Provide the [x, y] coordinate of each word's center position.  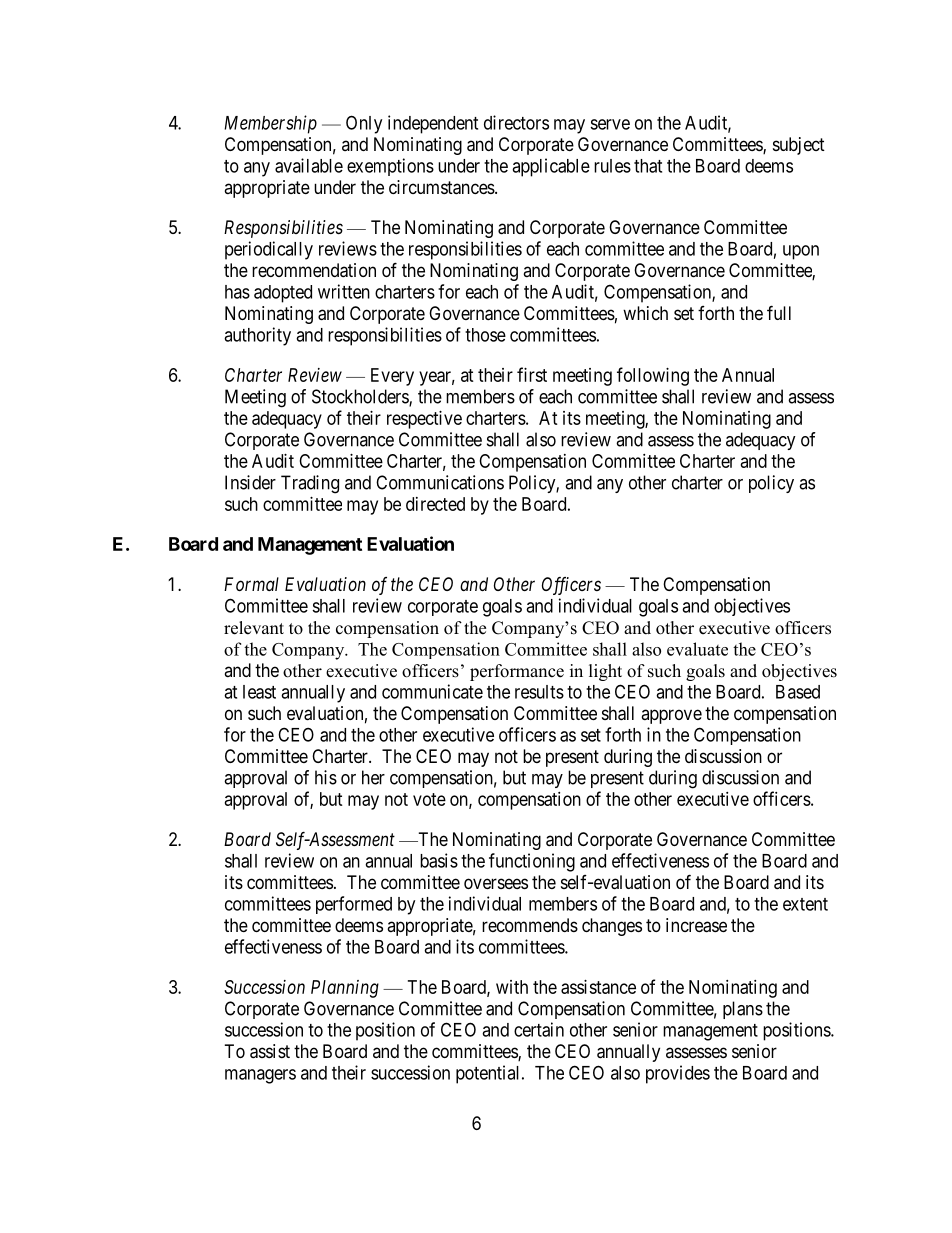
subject [799, 146]
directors [516, 122]
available [309, 165]
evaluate [697, 649]
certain [539, 1029]
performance [517, 672]
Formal [251, 584]
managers [260, 1076]
